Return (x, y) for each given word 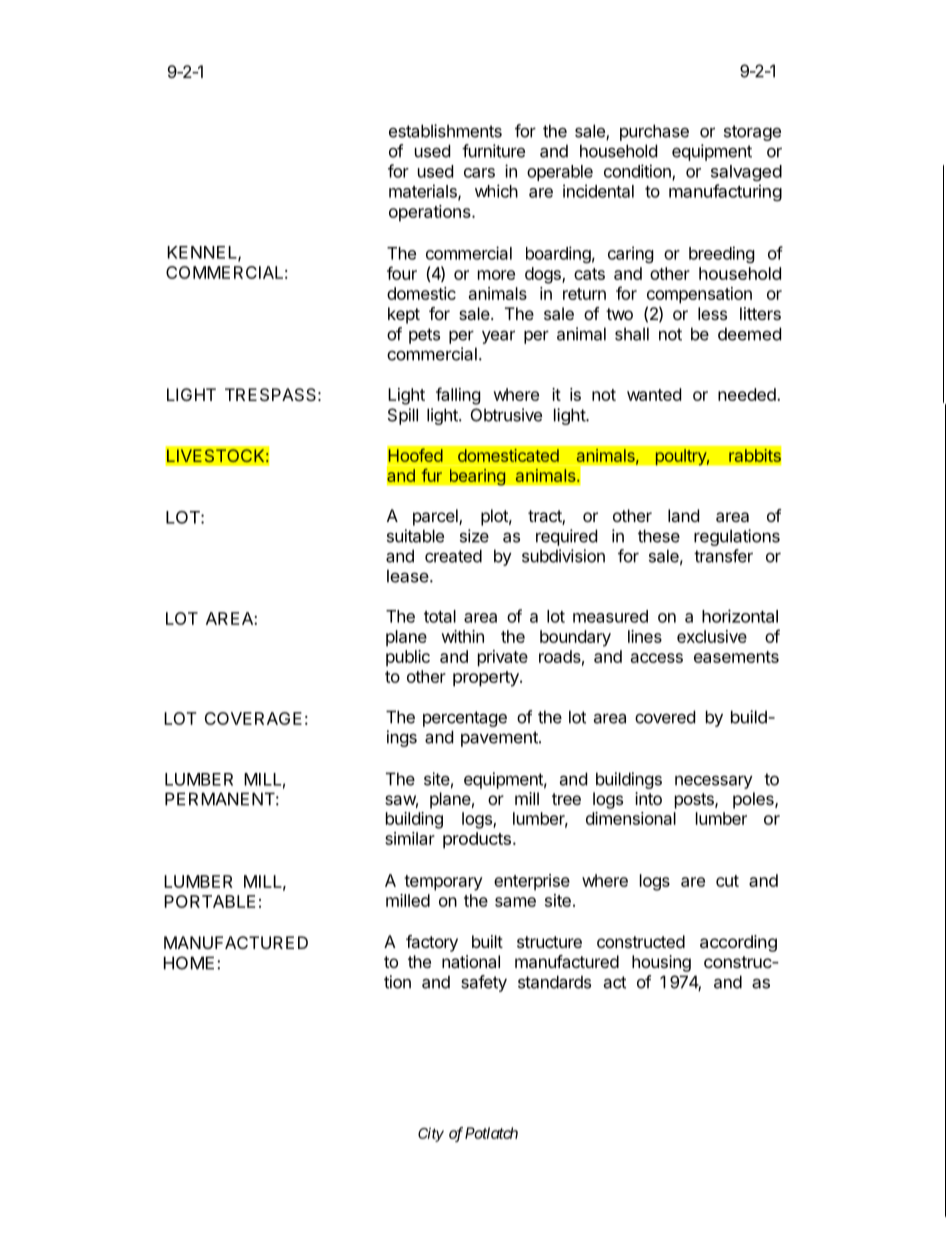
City (431, 1134)
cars (479, 173)
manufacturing (725, 192)
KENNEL (203, 253)
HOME (189, 963)
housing (661, 963)
